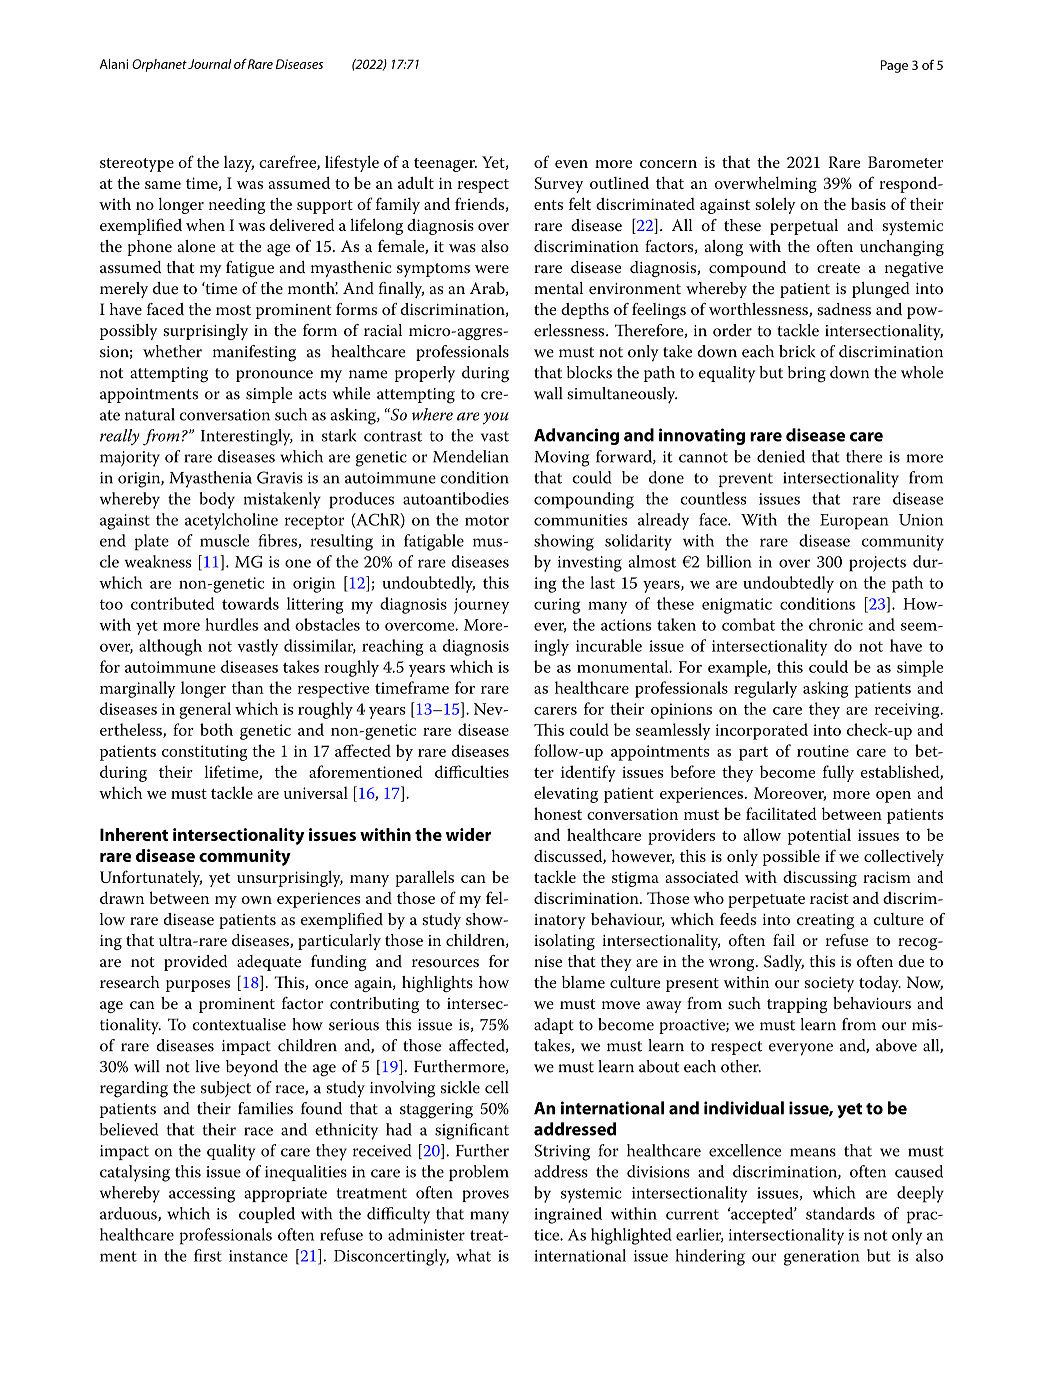 The width and height of the image is (1043, 1386). What do you see at coordinates (485, 1196) in the image?
I see `proves` at bounding box center [485, 1196].
